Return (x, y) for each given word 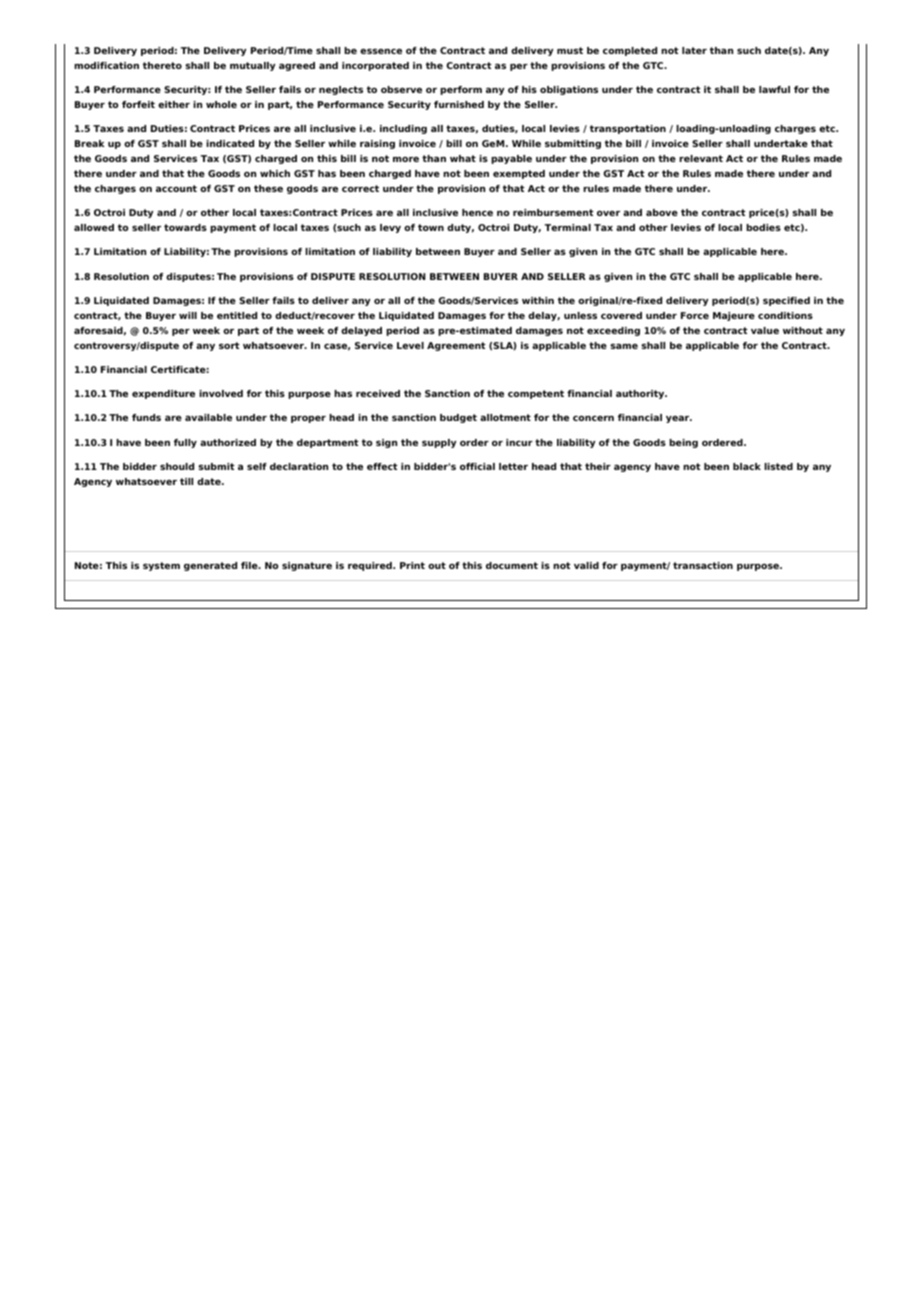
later (694, 50)
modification (106, 65)
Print (412, 565)
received (378, 393)
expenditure (163, 394)
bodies (763, 227)
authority (641, 394)
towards (185, 227)
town (431, 227)
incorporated (375, 66)
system (161, 566)
